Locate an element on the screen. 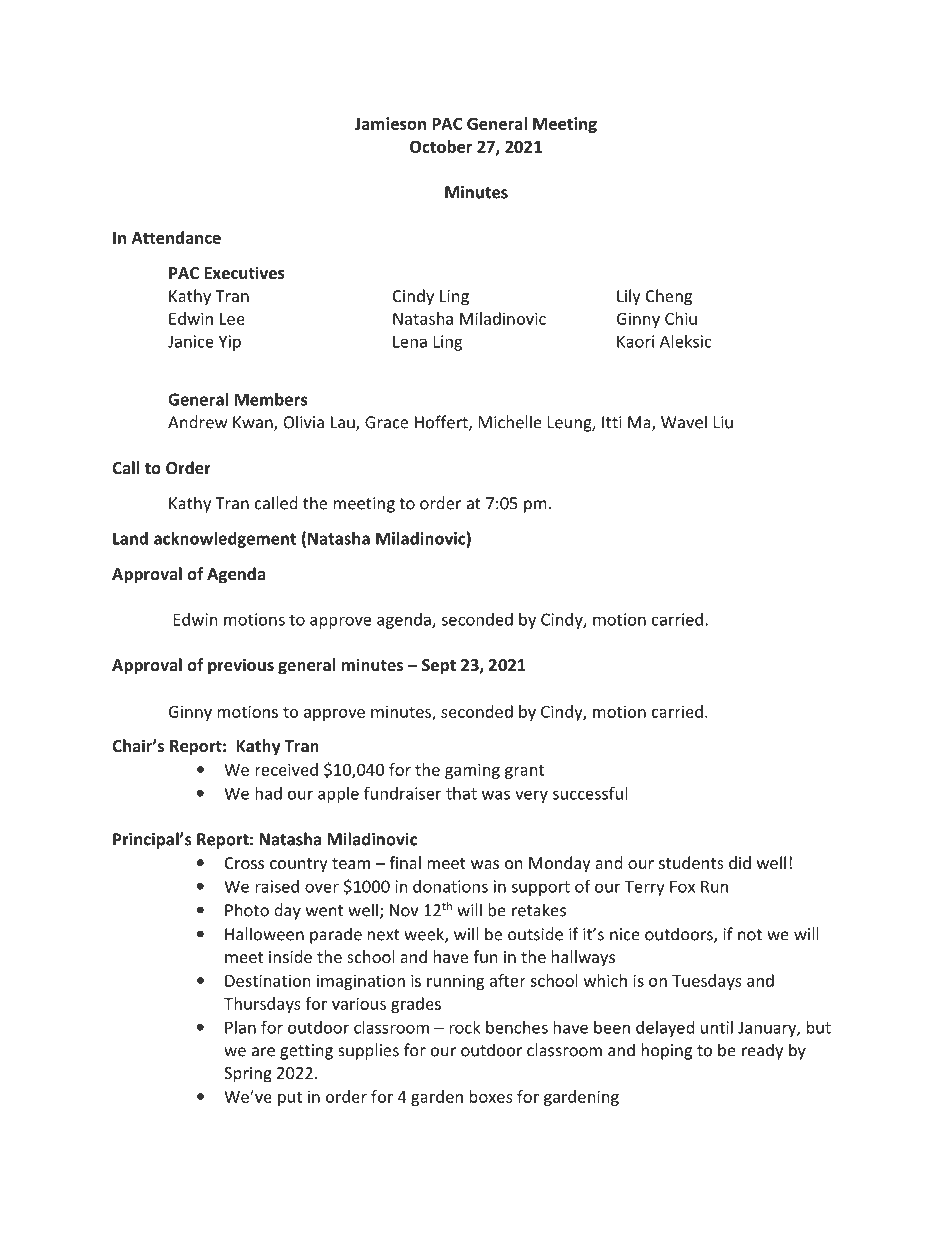 Image resolution: width=952 pixels, height=1233 pixels. gaming is located at coordinates (472, 771).
